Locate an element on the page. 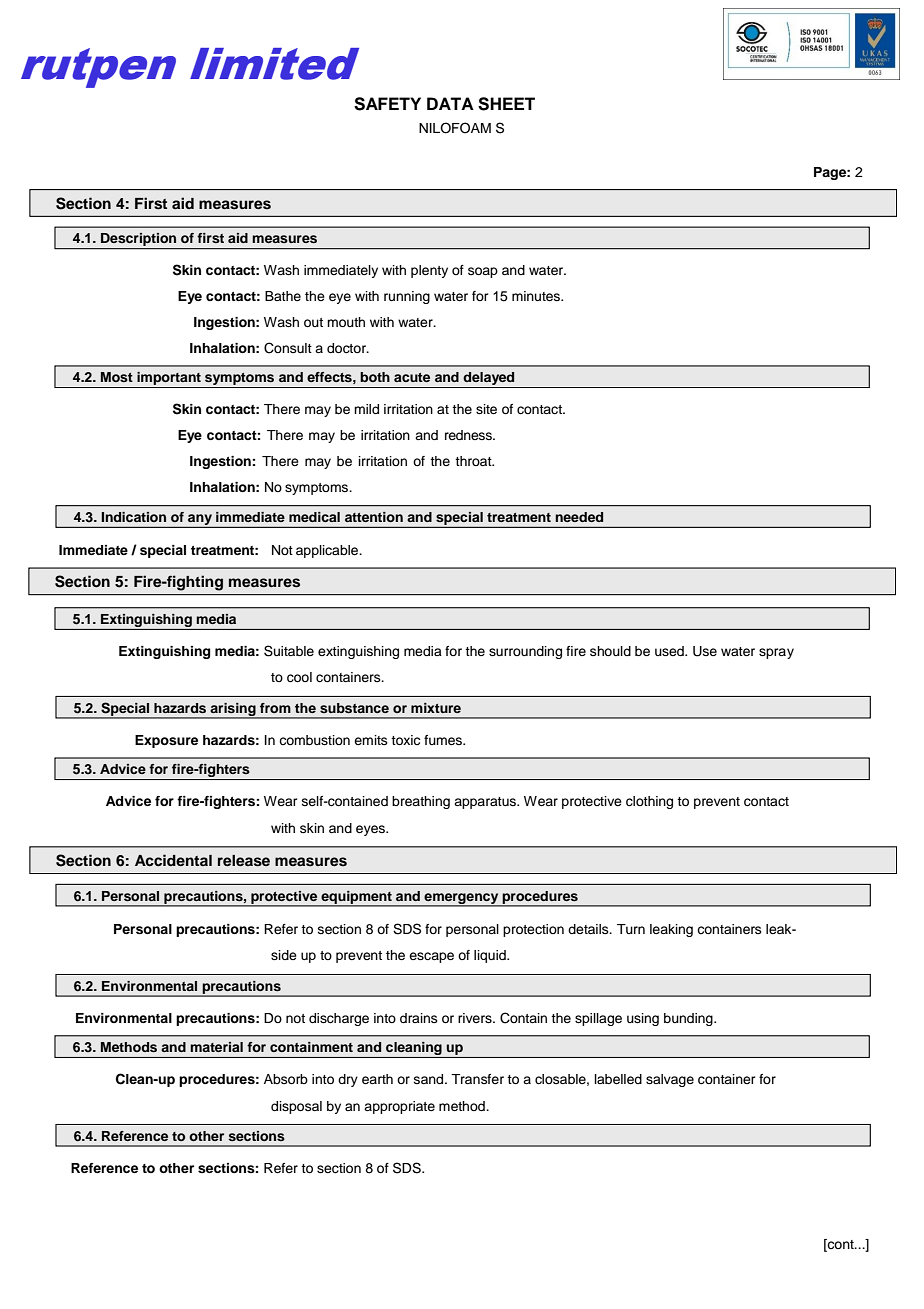 The height and width of the page is (1309, 924). SHEET is located at coordinates (506, 104).
